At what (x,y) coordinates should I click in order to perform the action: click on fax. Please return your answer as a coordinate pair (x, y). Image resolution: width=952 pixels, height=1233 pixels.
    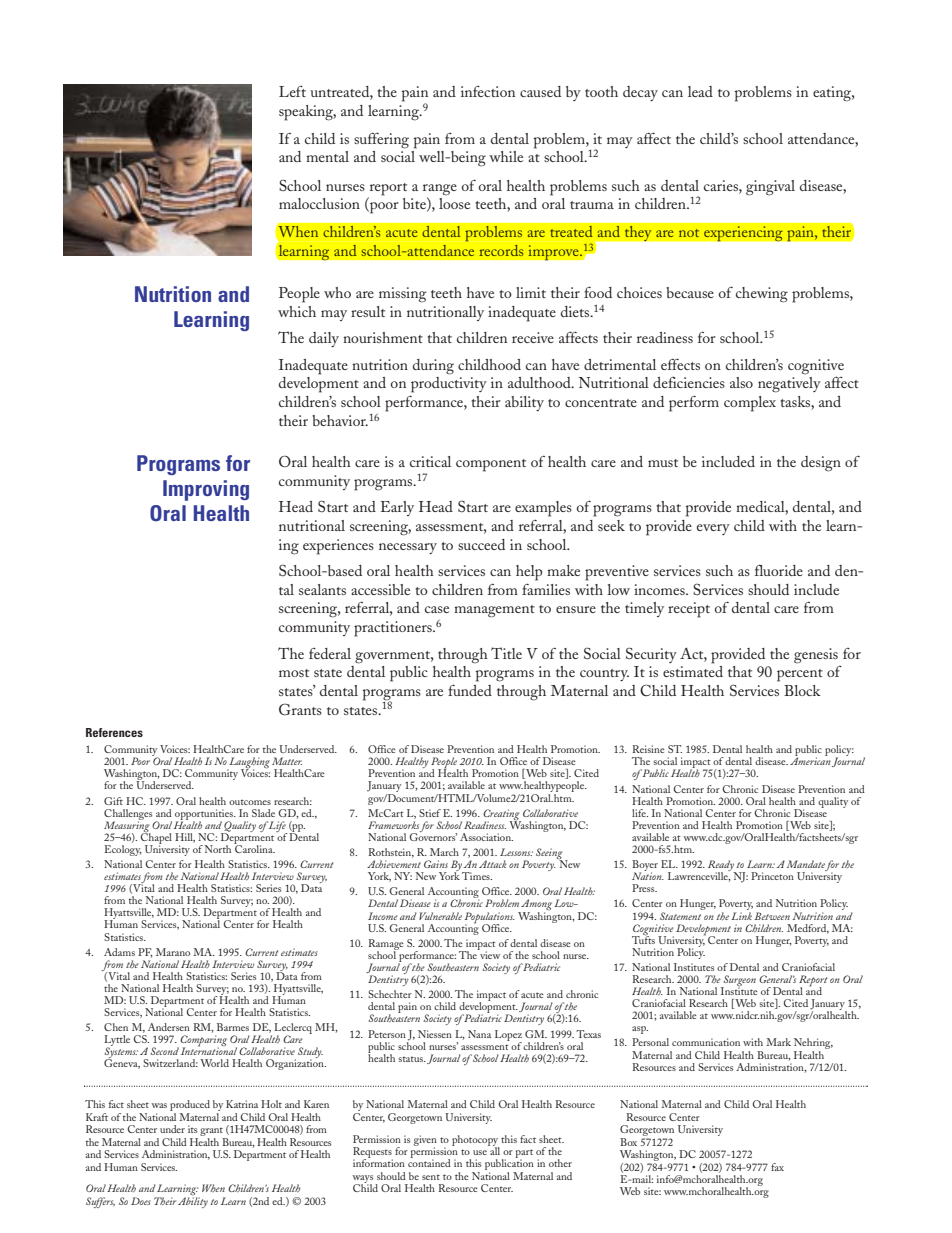
    Looking at the image, I should click on (777, 1167).
